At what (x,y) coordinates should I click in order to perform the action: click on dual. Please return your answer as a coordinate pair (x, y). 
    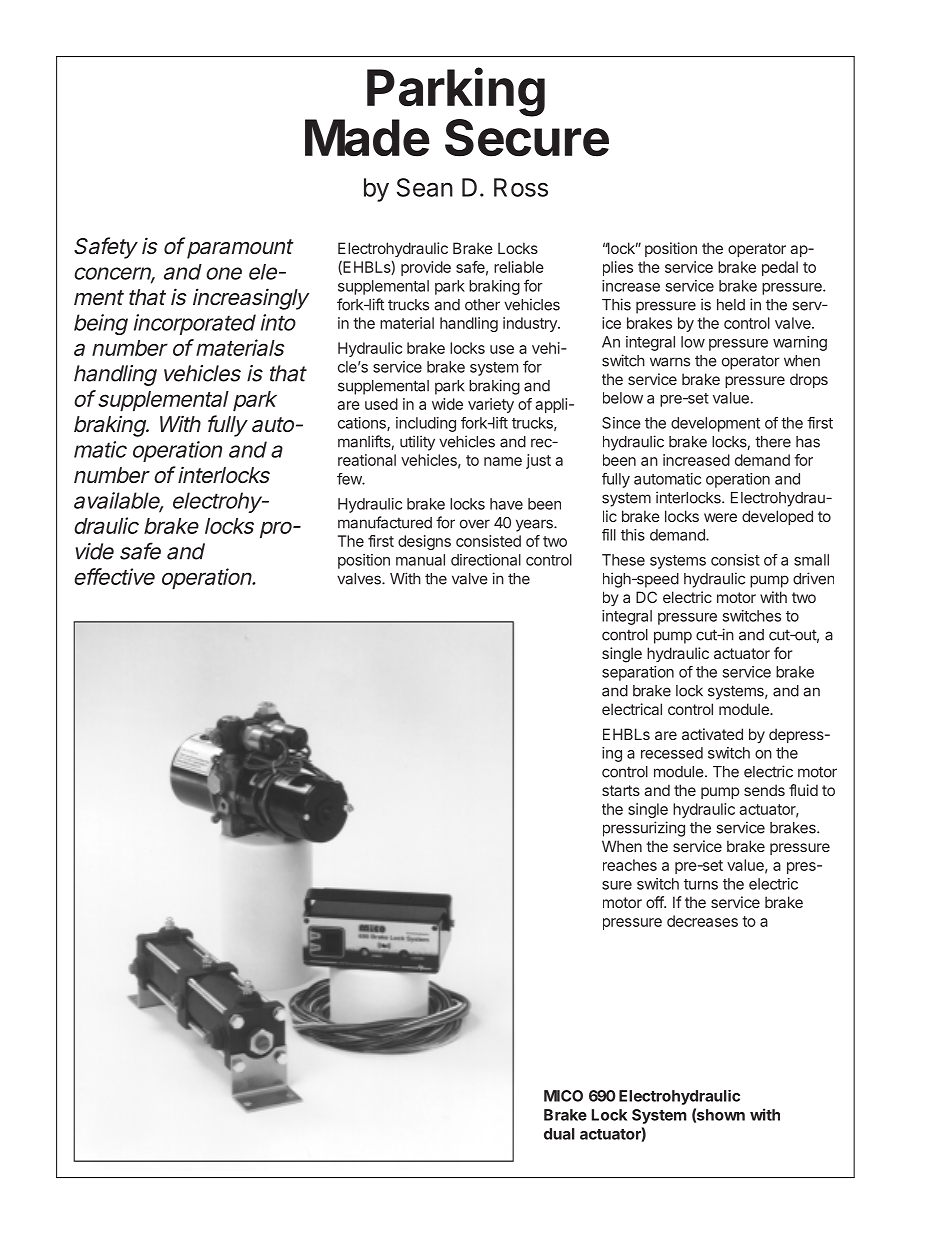
    Looking at the image, I should click on (559, 1134).
